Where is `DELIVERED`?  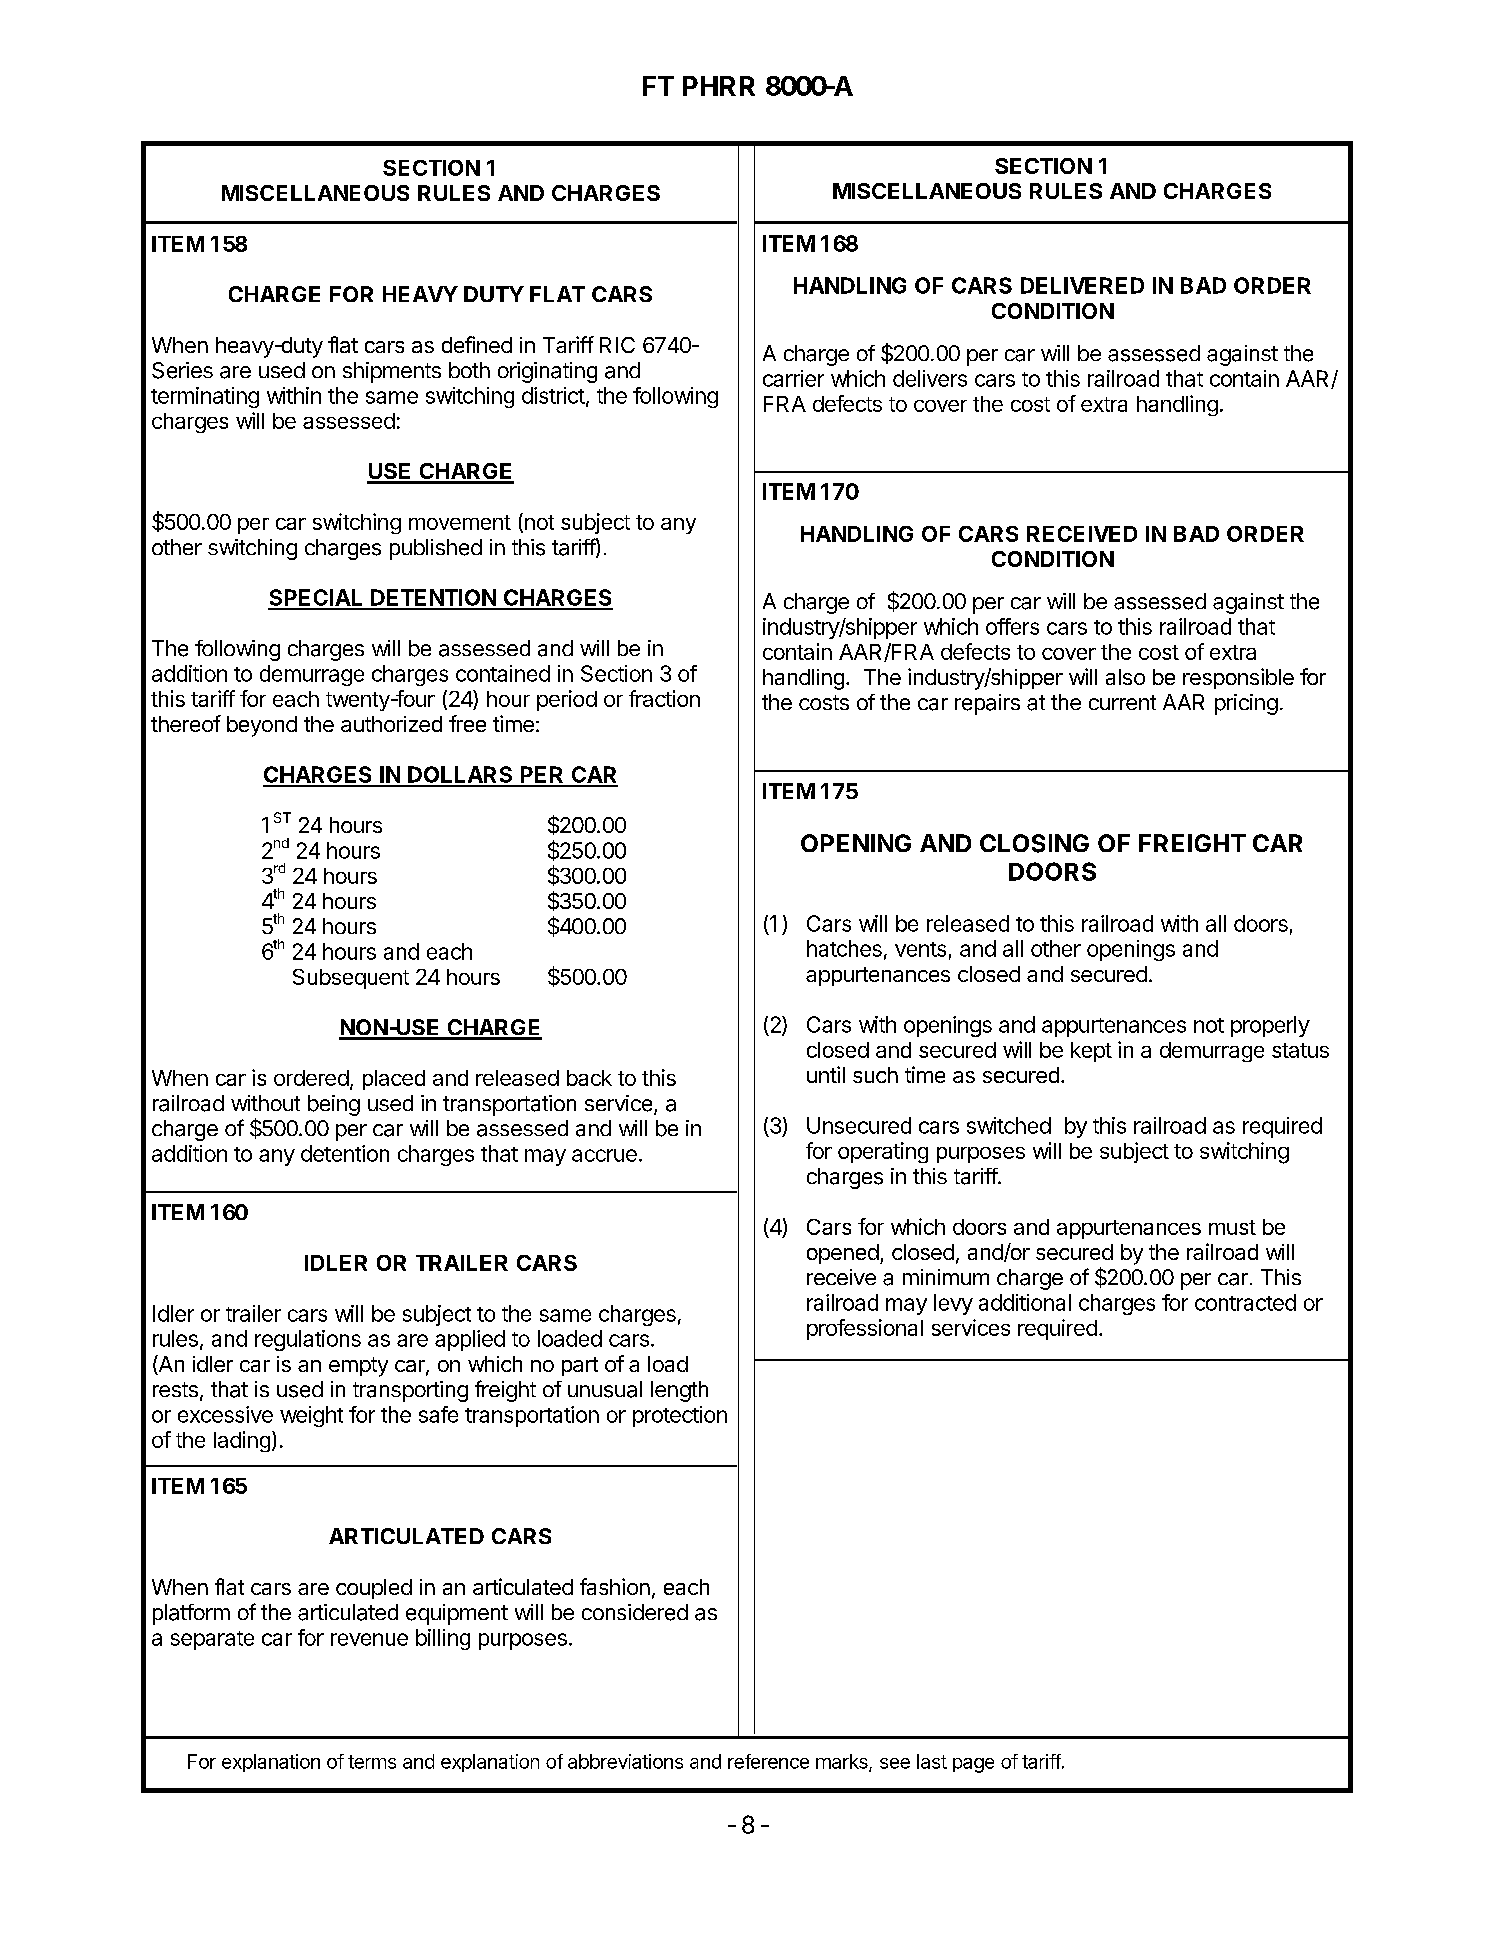
DELIVERED is located at coordinates (1082, 285).
